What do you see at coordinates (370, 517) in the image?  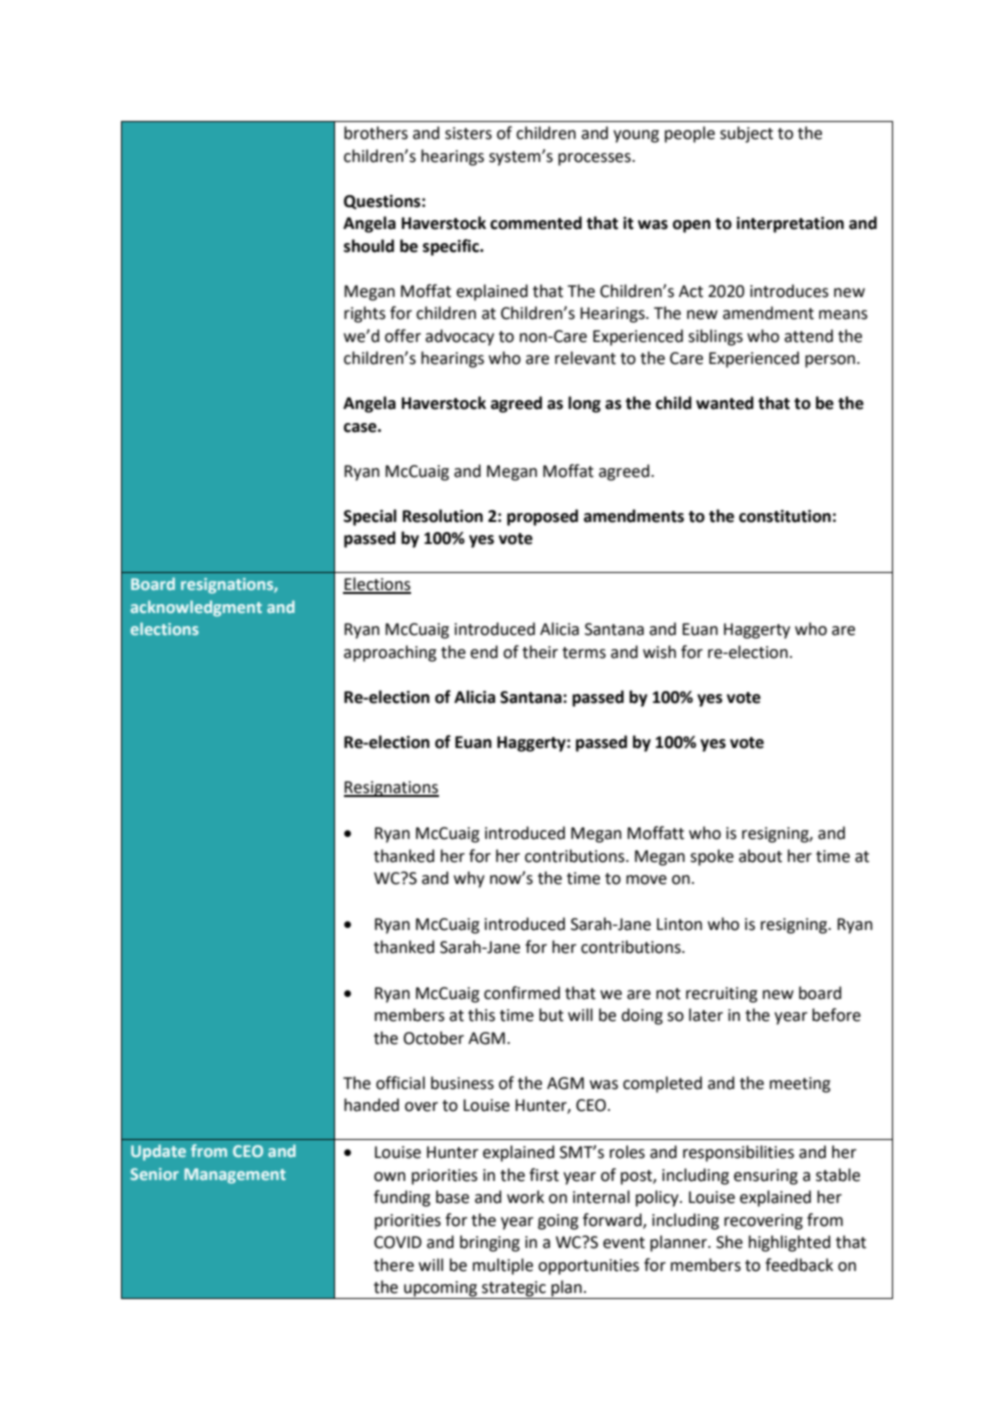 I see `Special` at bounding box center [370, 517].
